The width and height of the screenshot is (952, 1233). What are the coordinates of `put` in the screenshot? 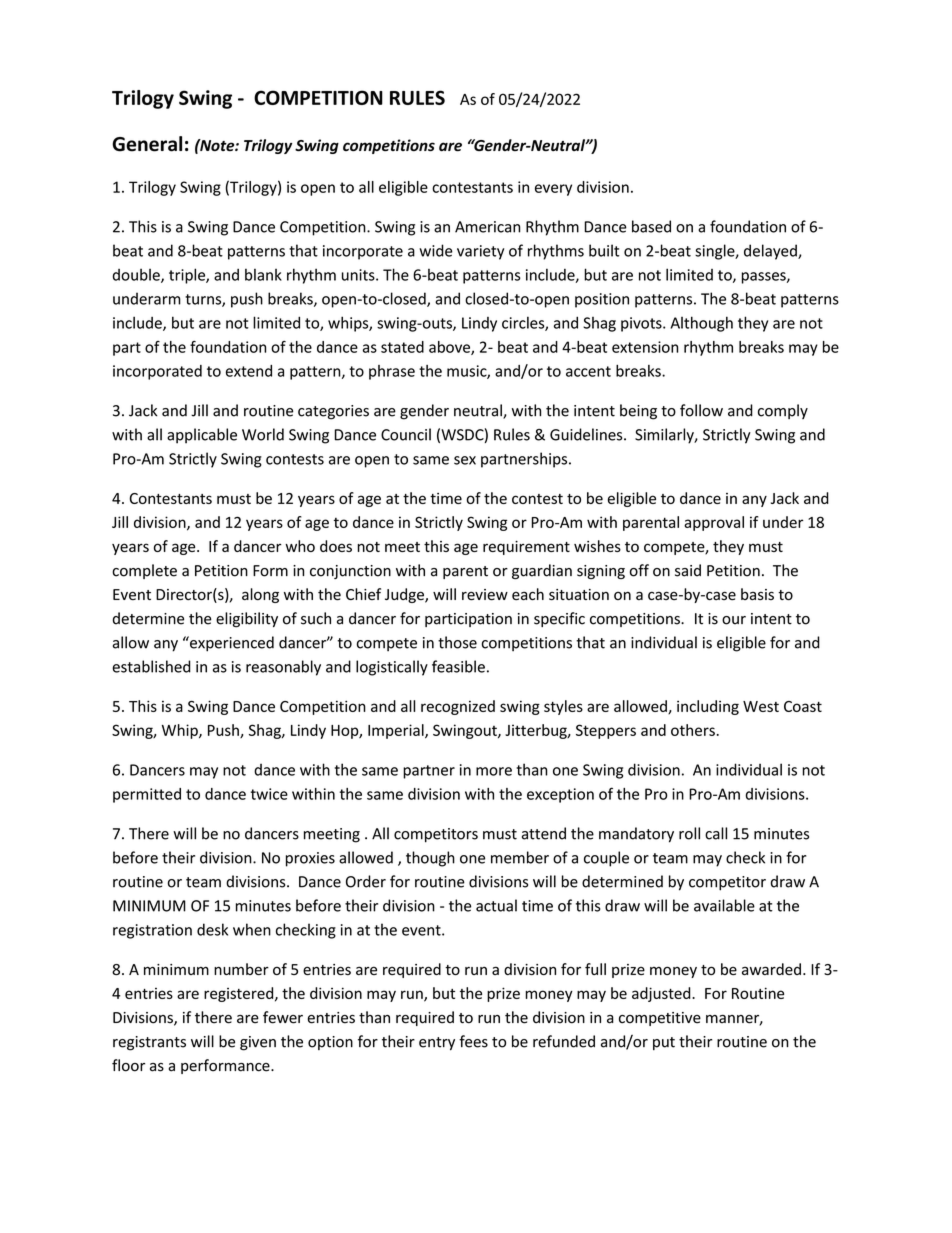 It's located at (664, 1043).
